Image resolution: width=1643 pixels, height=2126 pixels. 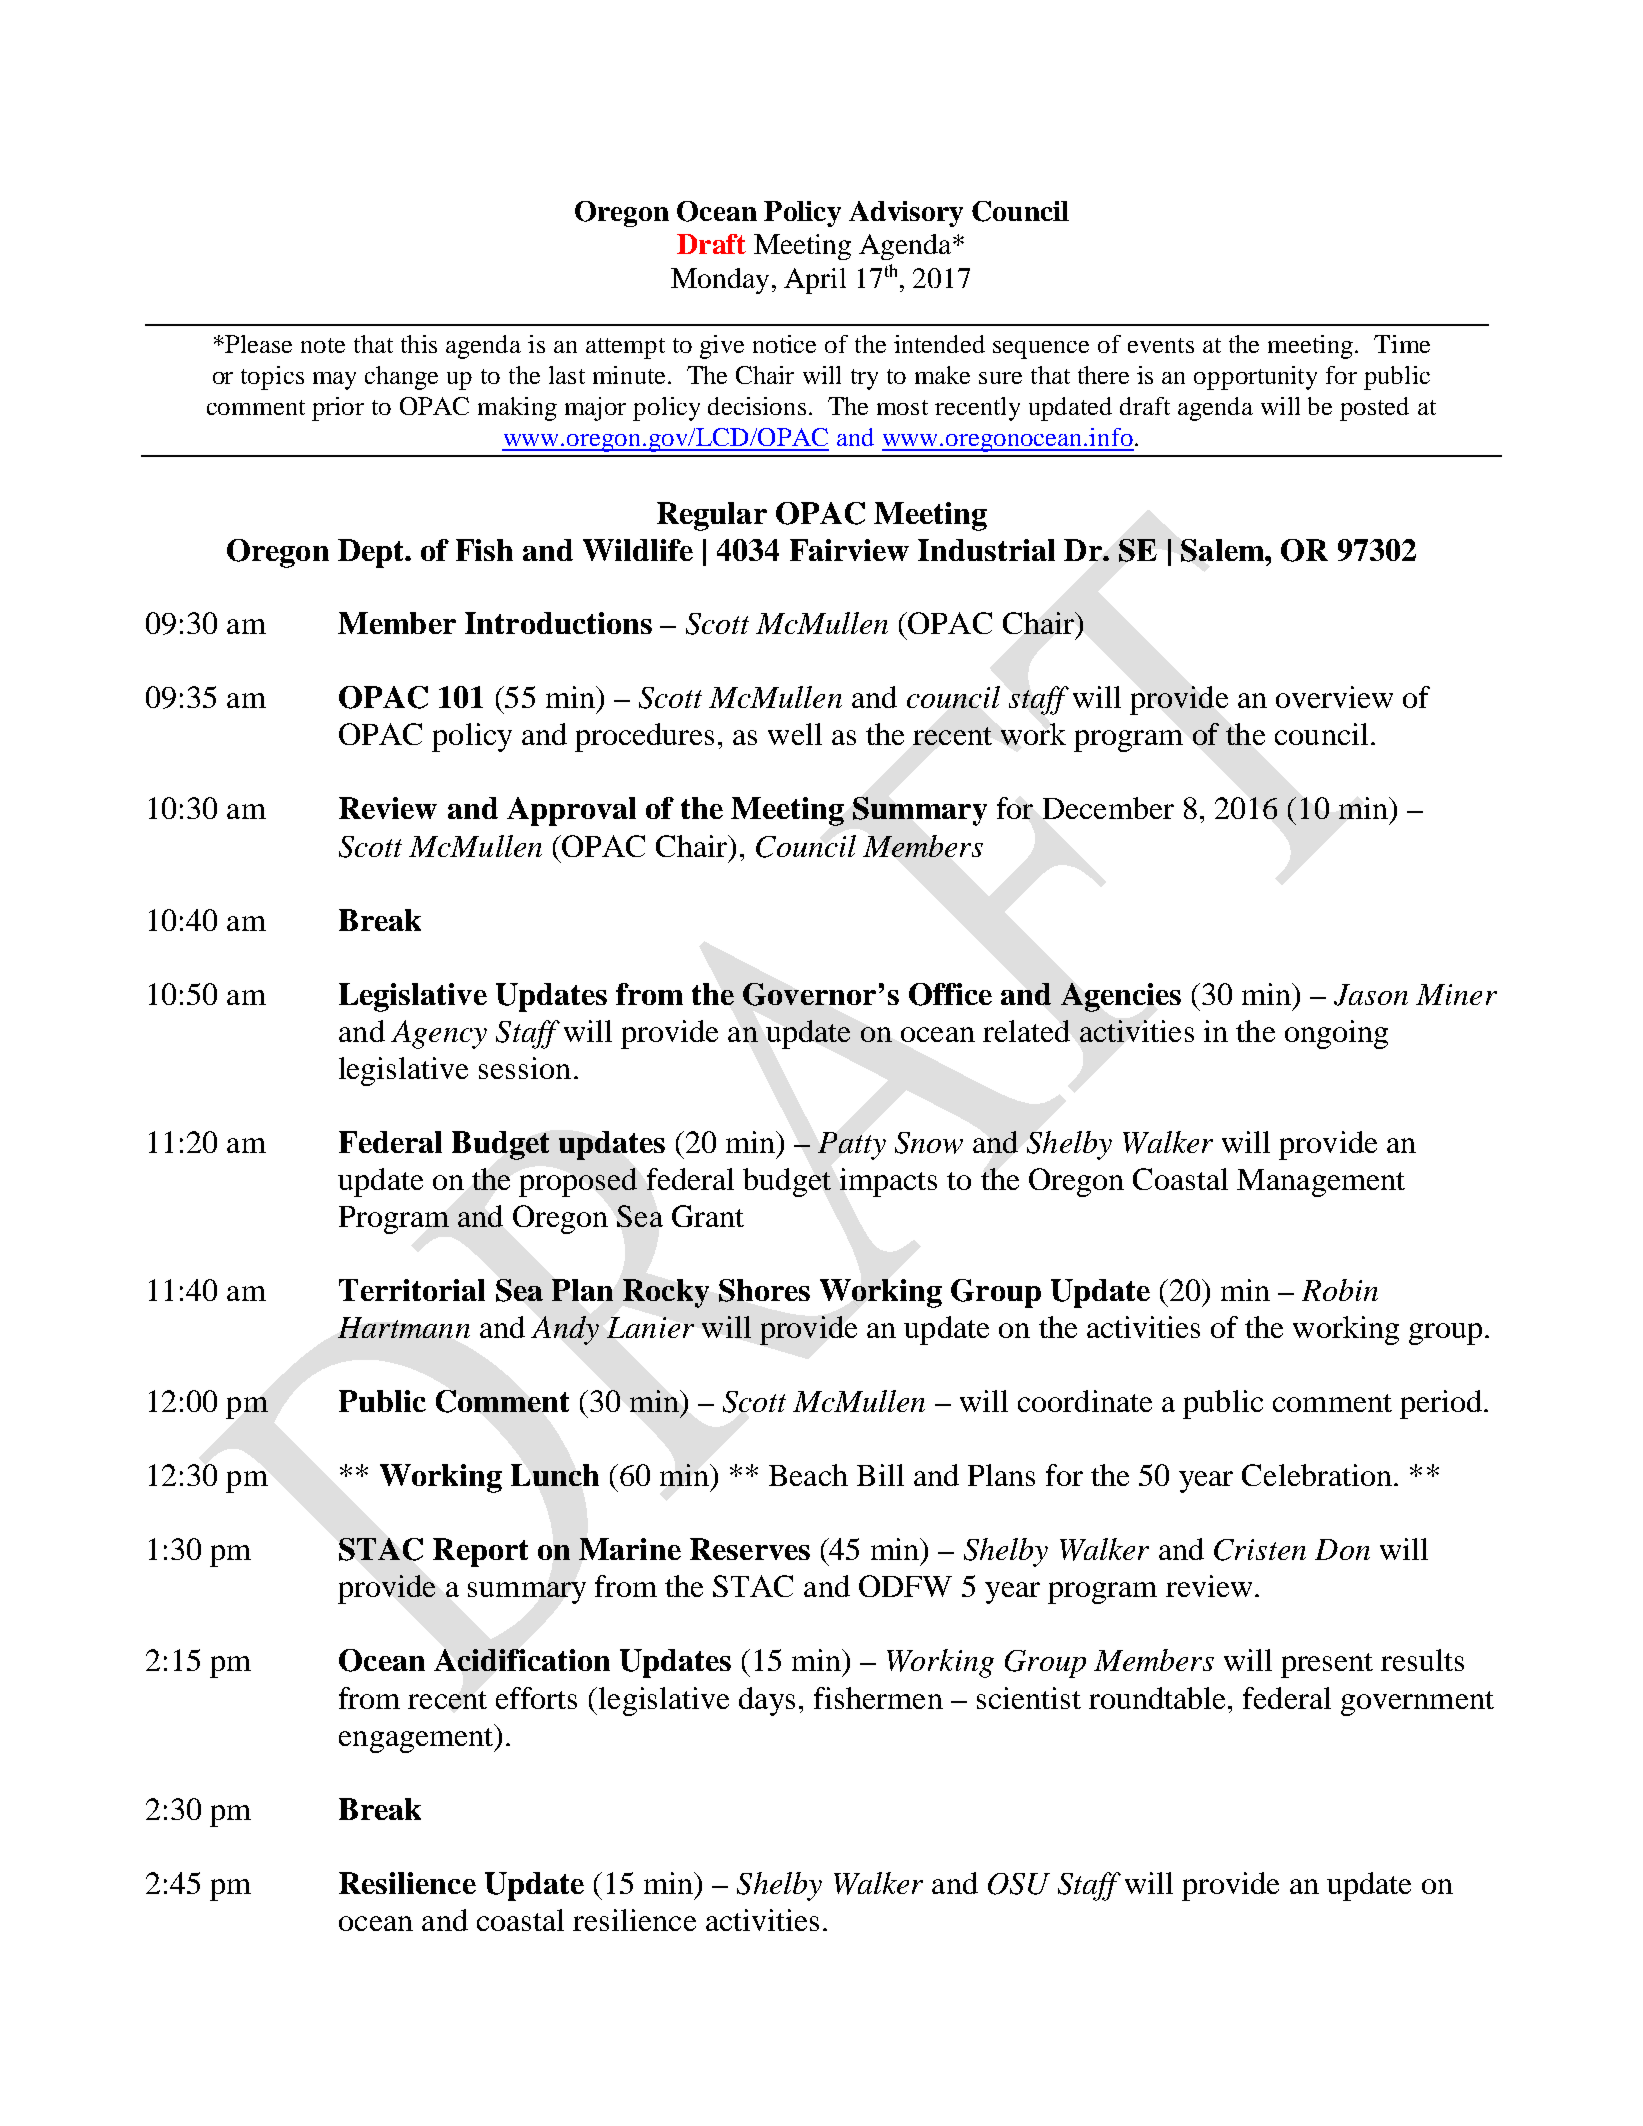 What do you see at coordinates (372, 553) in the screenshot?
I see `Dept` at bounding box center [372, 553].
